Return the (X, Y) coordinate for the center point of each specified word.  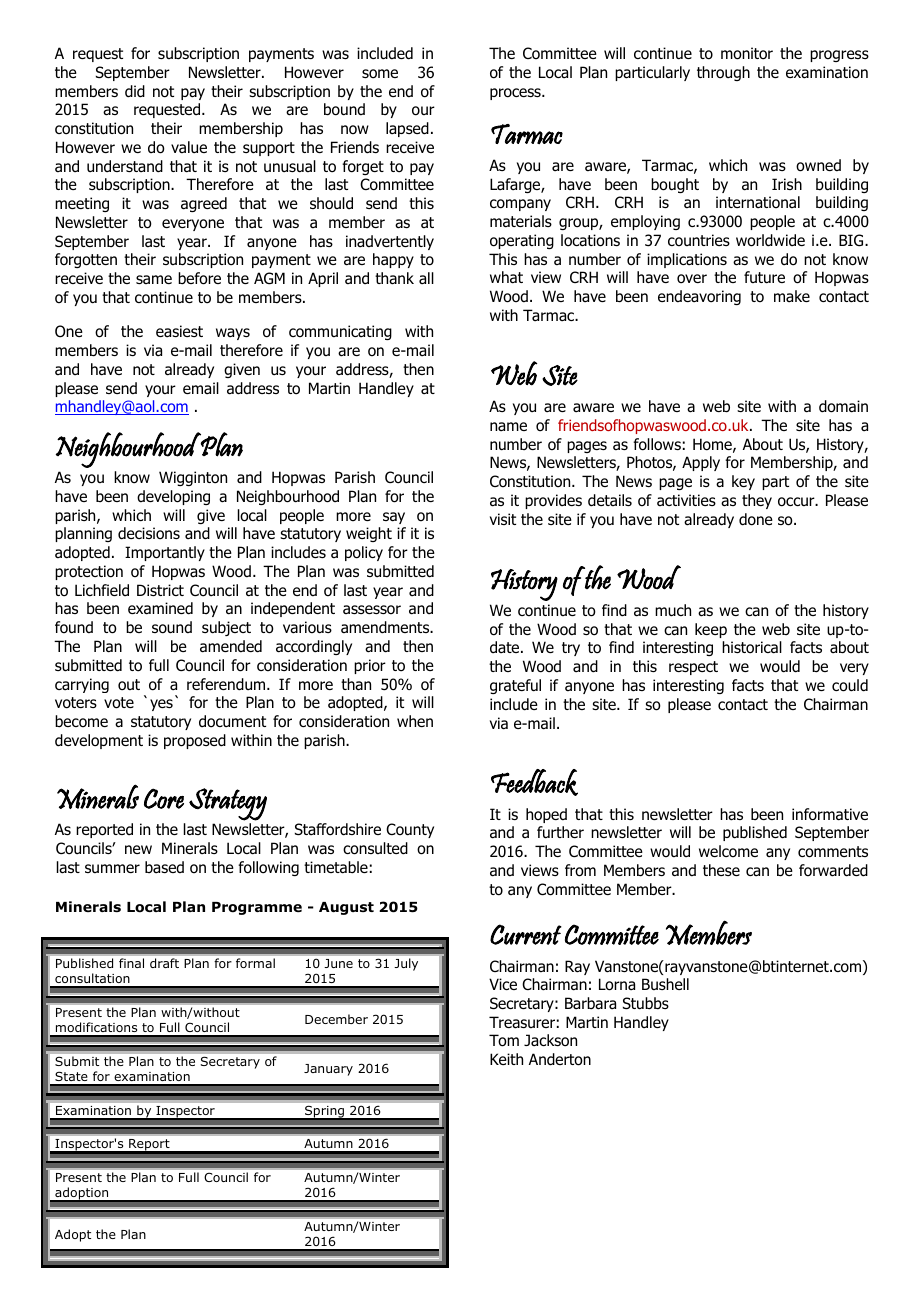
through (723, 73)
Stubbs (646, 1003)
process (516, 94)
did (135, 91)
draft (164, 963)
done (756, 519)
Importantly (165, 553)
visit (503, 519)
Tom (504, 1040)
